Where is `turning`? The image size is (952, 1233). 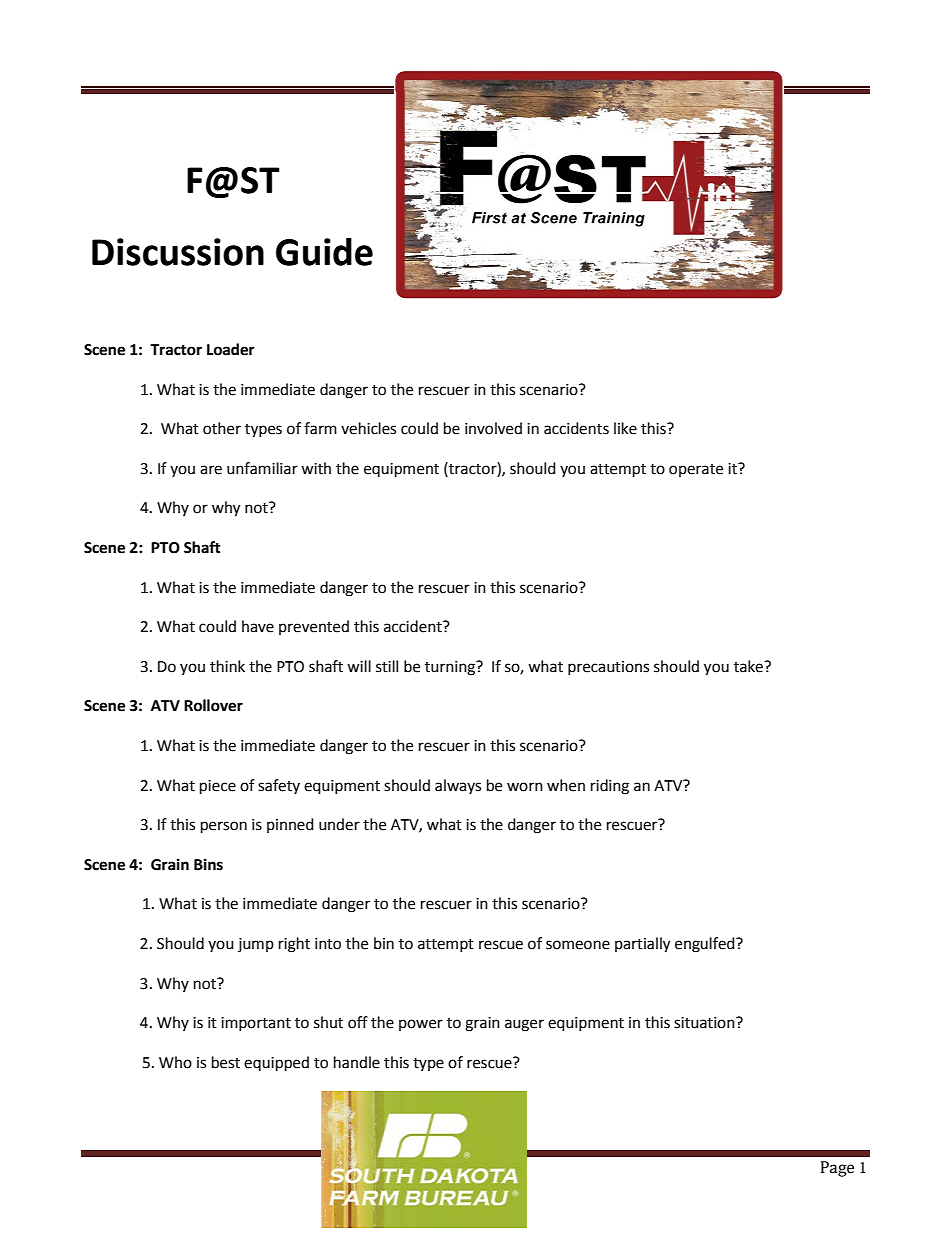
turning is located at coordinates (451, 668).
